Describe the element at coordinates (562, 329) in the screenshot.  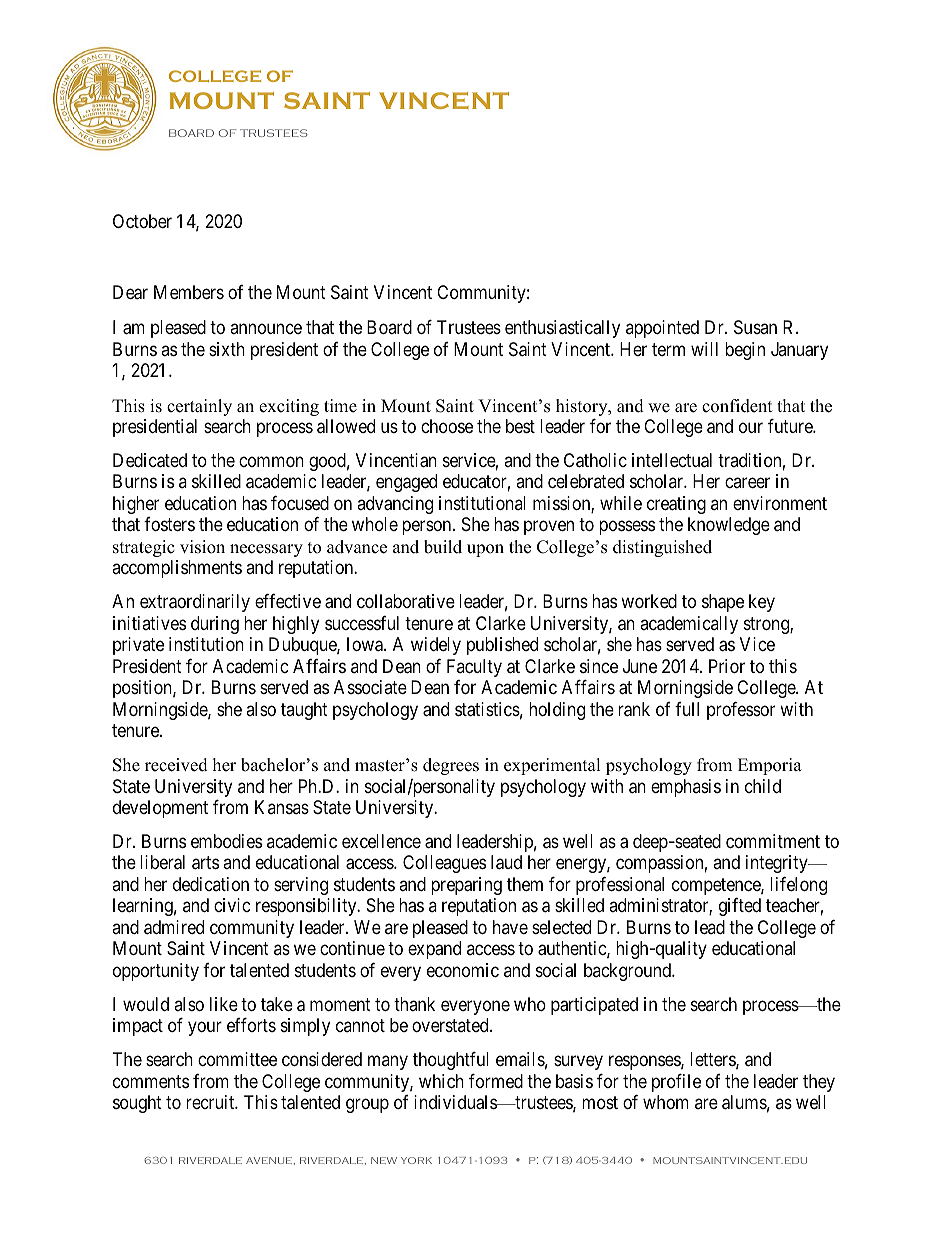
I see `enthusiastically` at that location.
